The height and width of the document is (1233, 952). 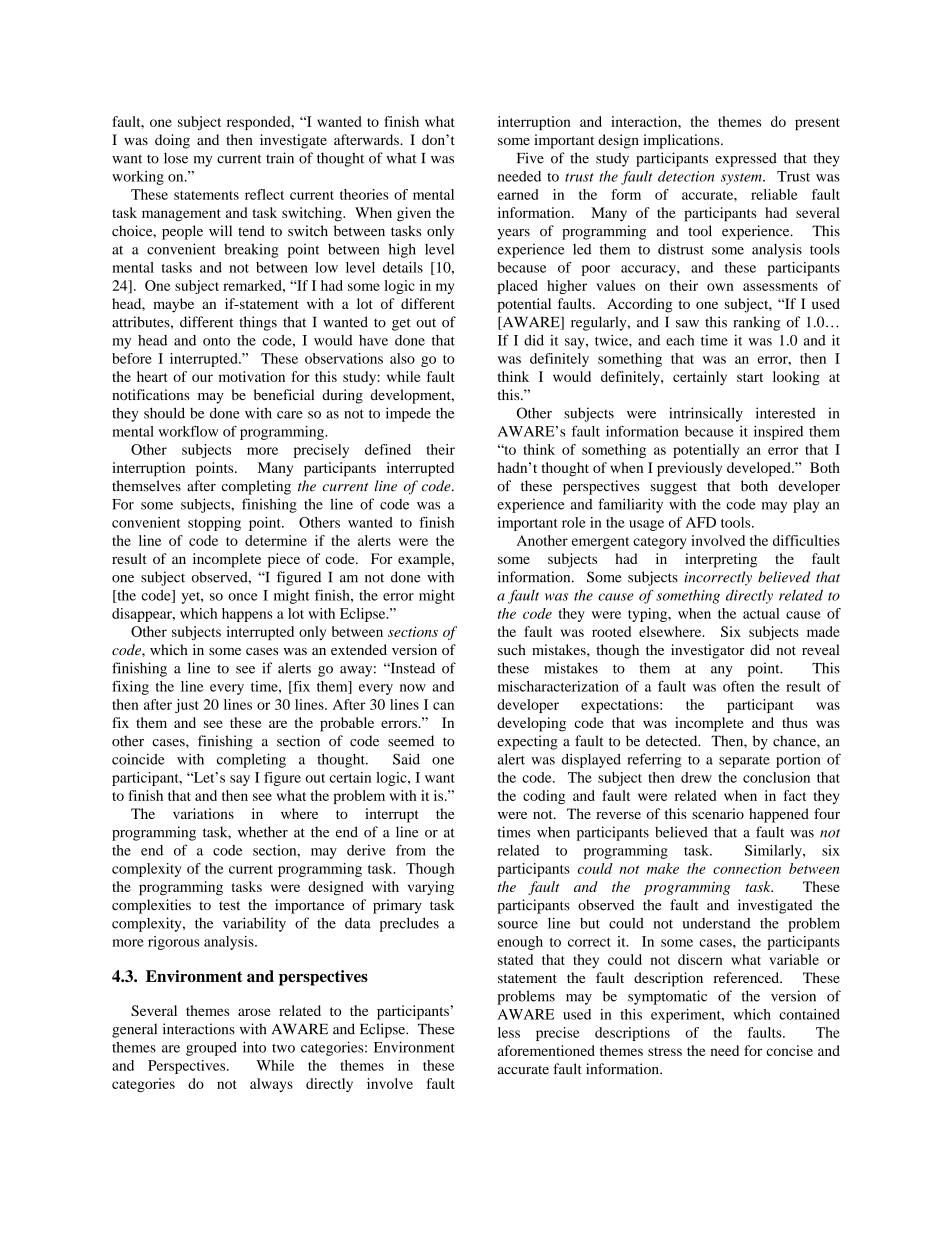 What do you see at coordinates (176, 158) in the document?
I see `lose` at bounding box center [176, 158].
